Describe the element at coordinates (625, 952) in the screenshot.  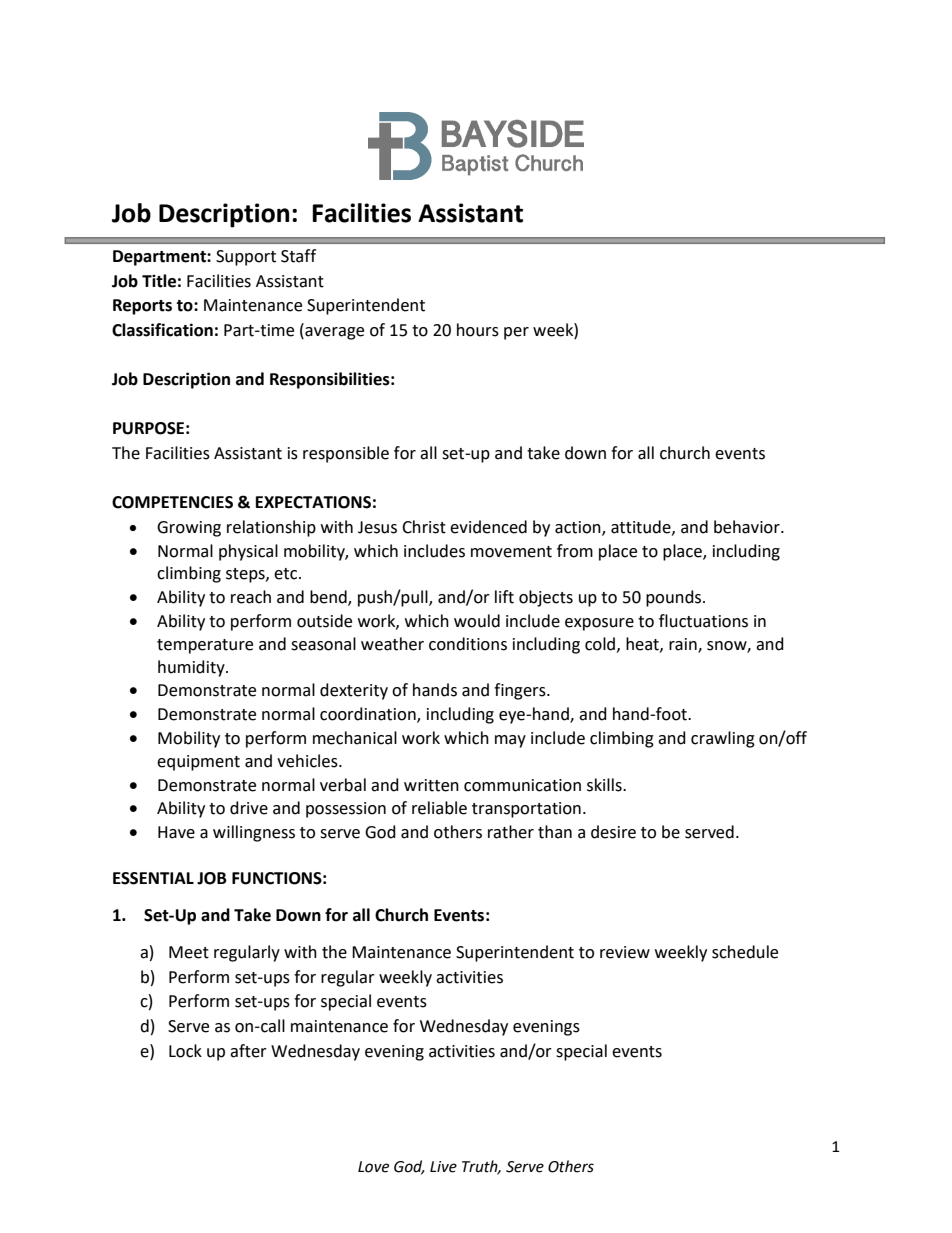
I see `review` at that location.
